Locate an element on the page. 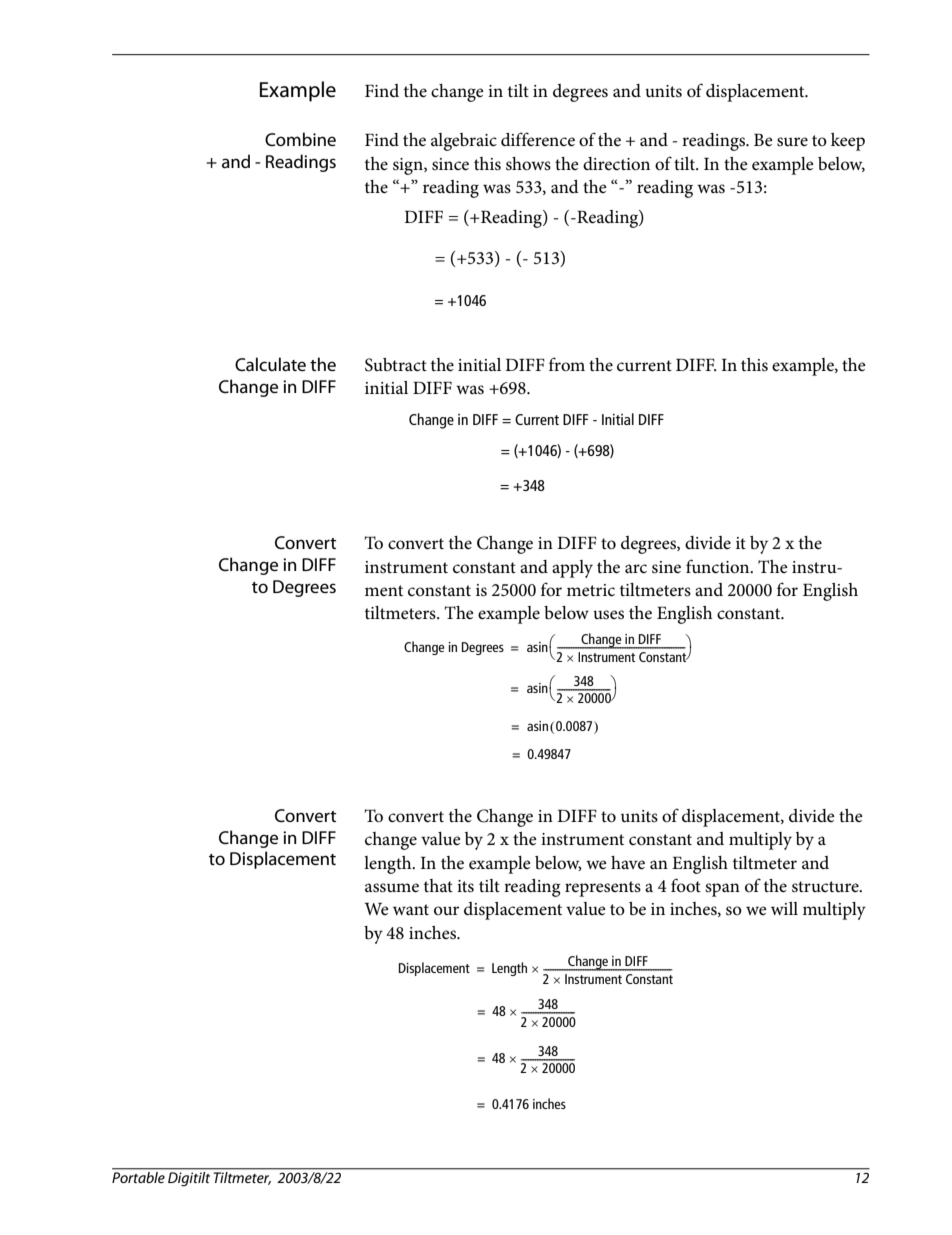 This page has height=1235, width=952. Combine is located at coordinates (300, 139).
